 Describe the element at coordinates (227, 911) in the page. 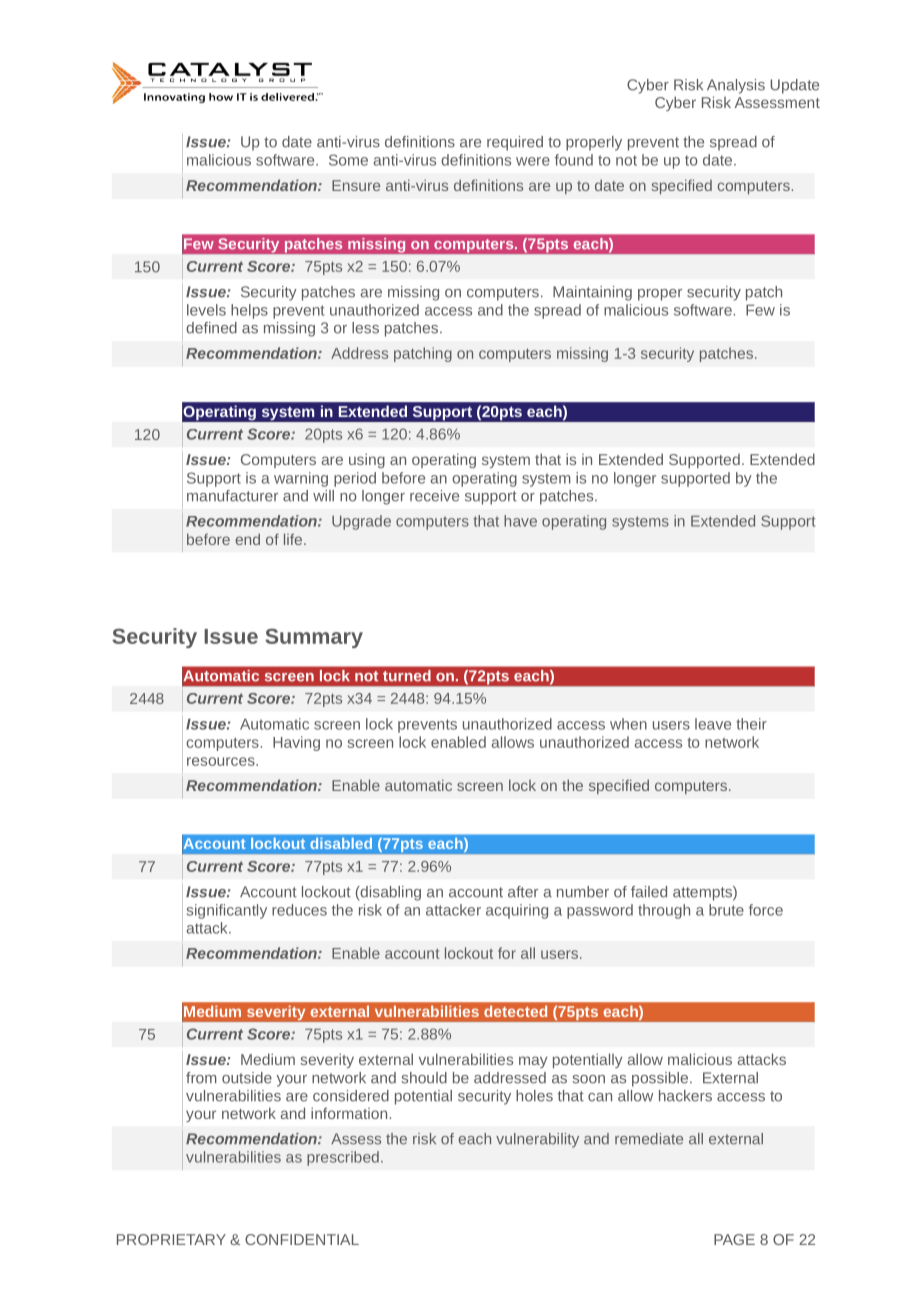

I see `significantly` at that location.
